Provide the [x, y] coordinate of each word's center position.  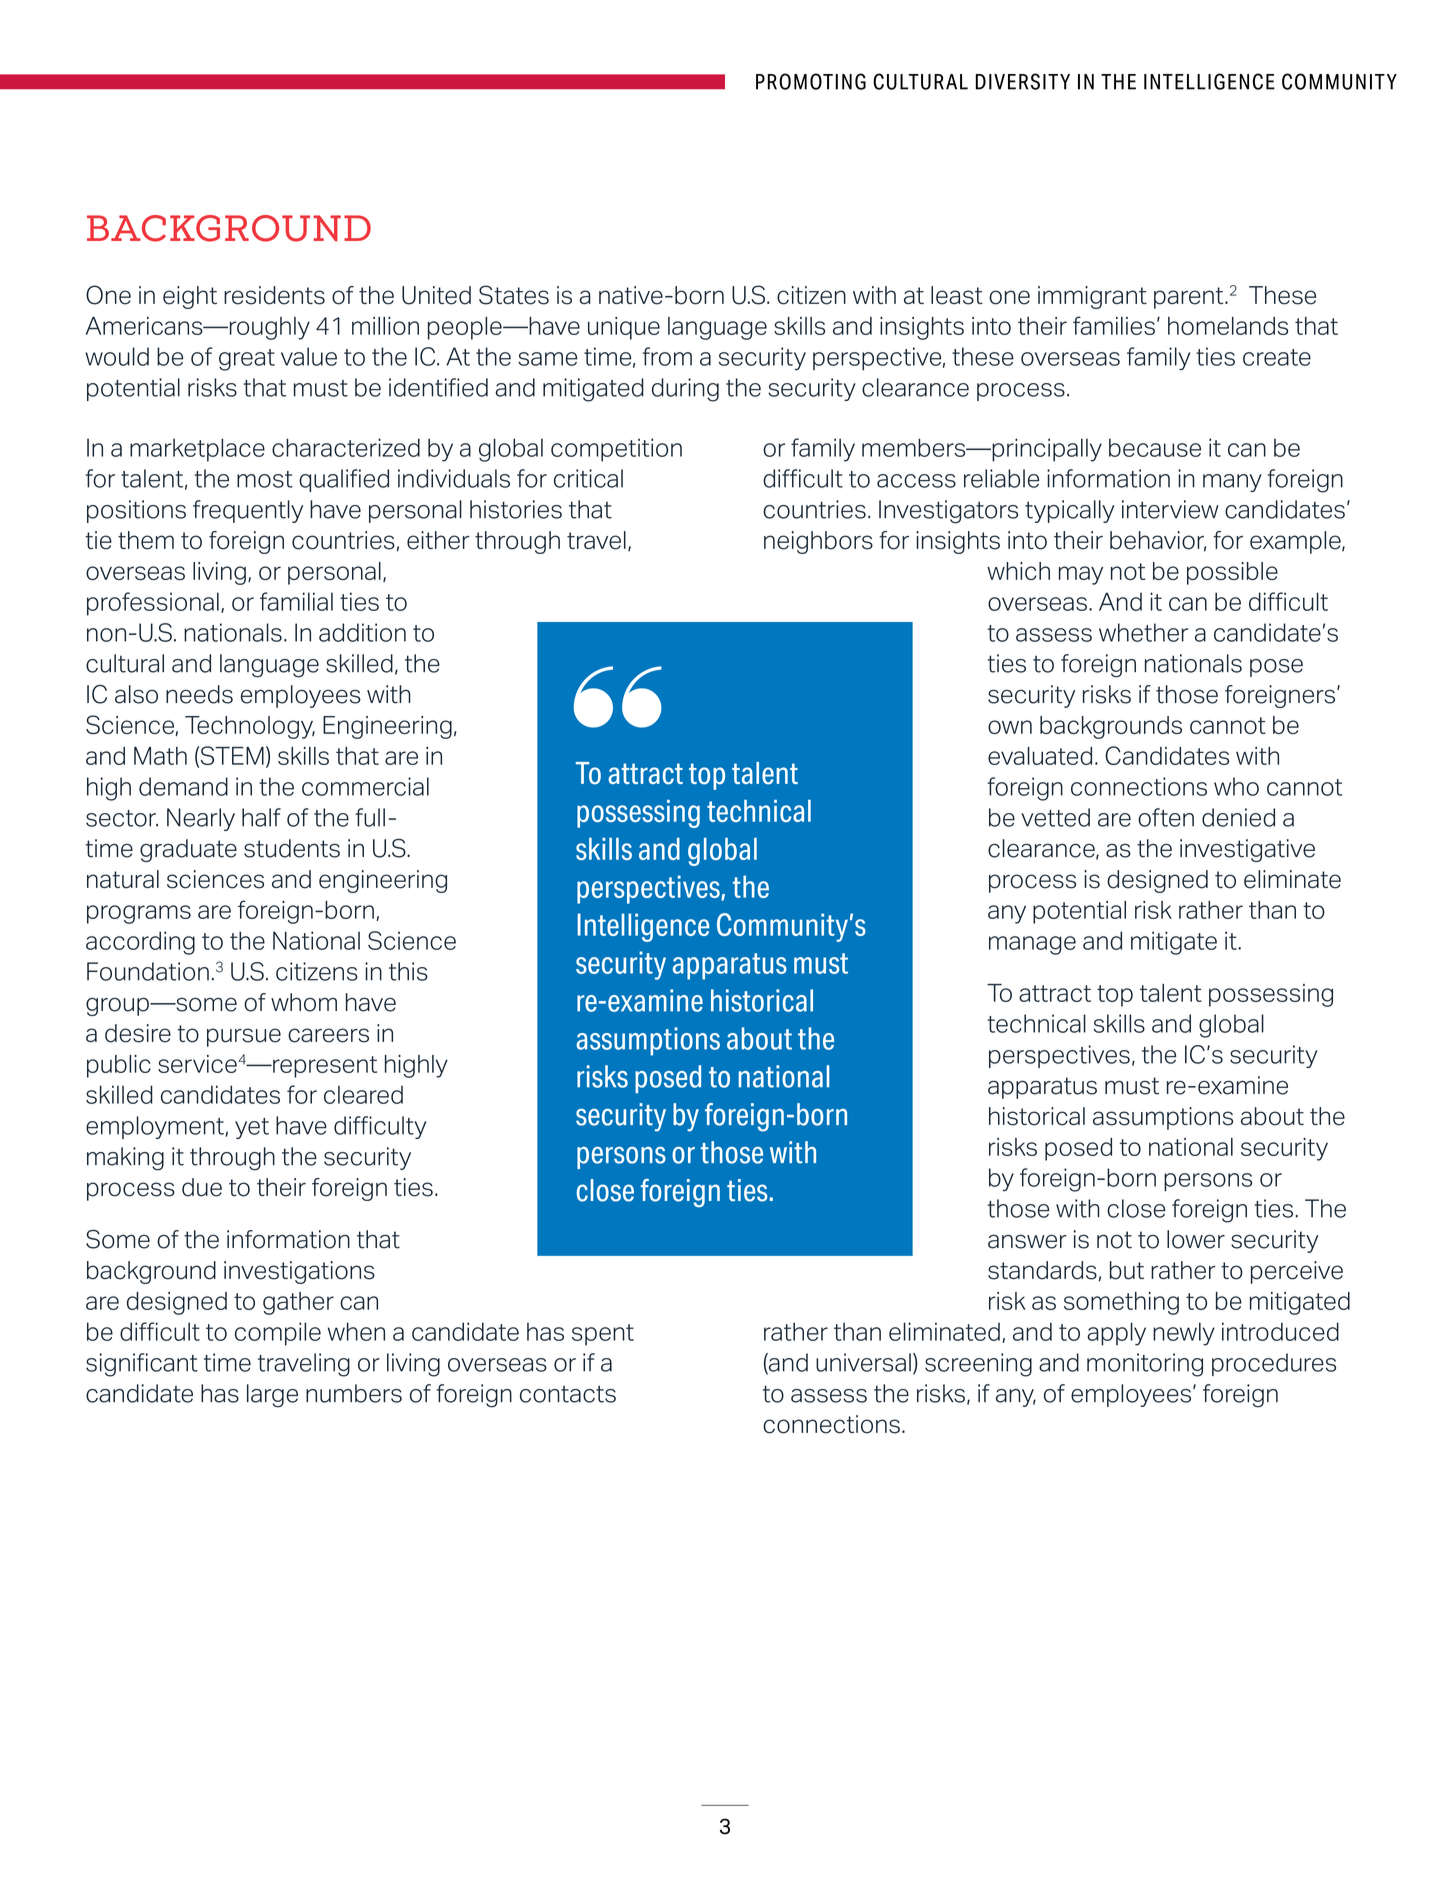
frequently [248, 511]
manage [1032, 945]
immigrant [1092, 297]
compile [278, 1334]
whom [304, 1002]
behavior [1158, 541]
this [408, 971]
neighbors [818, 542]
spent [603, 1335]
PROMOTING [811, 81]
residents [274, 295]
